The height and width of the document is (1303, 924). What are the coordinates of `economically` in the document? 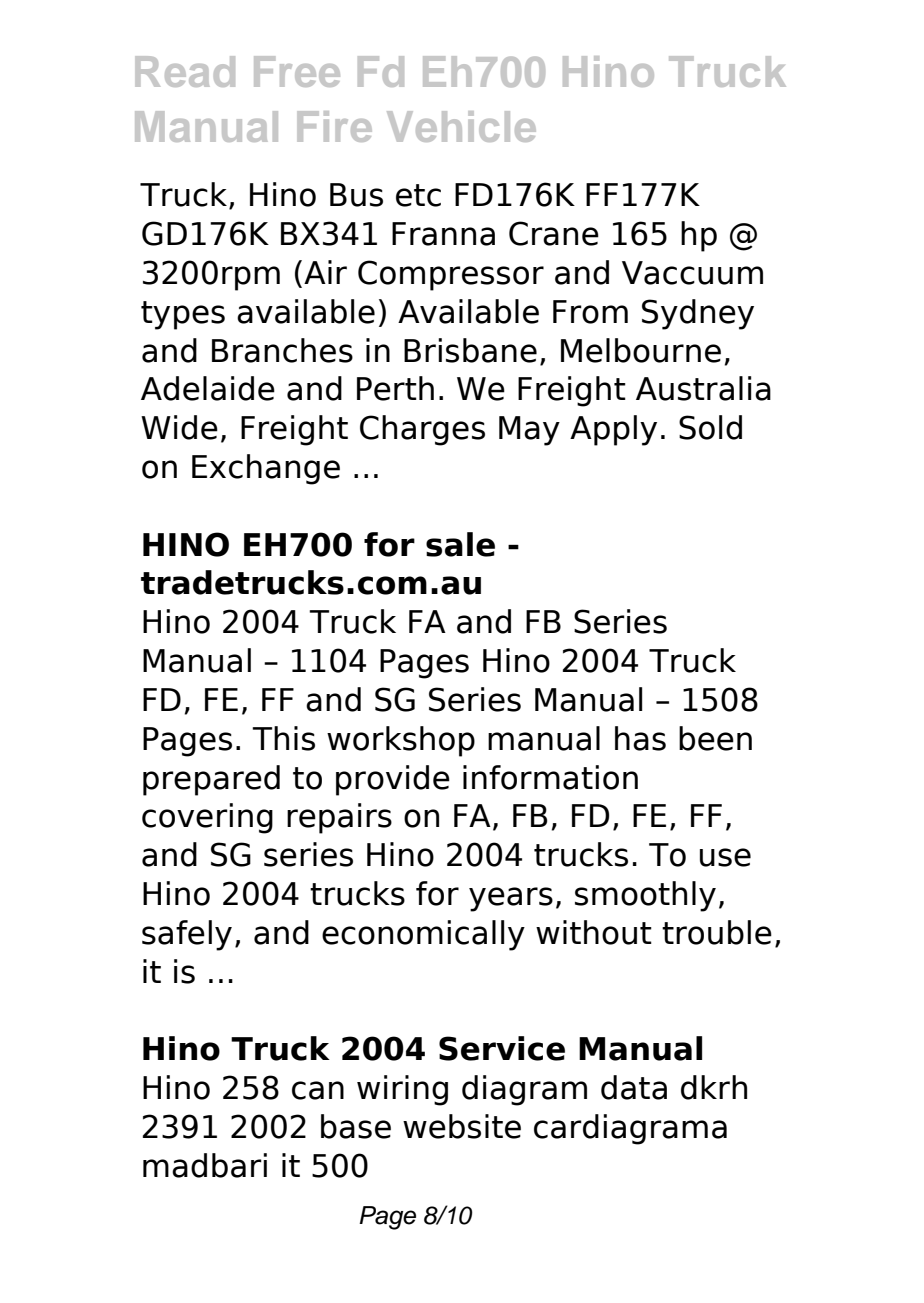 It's located at (423, 935).
